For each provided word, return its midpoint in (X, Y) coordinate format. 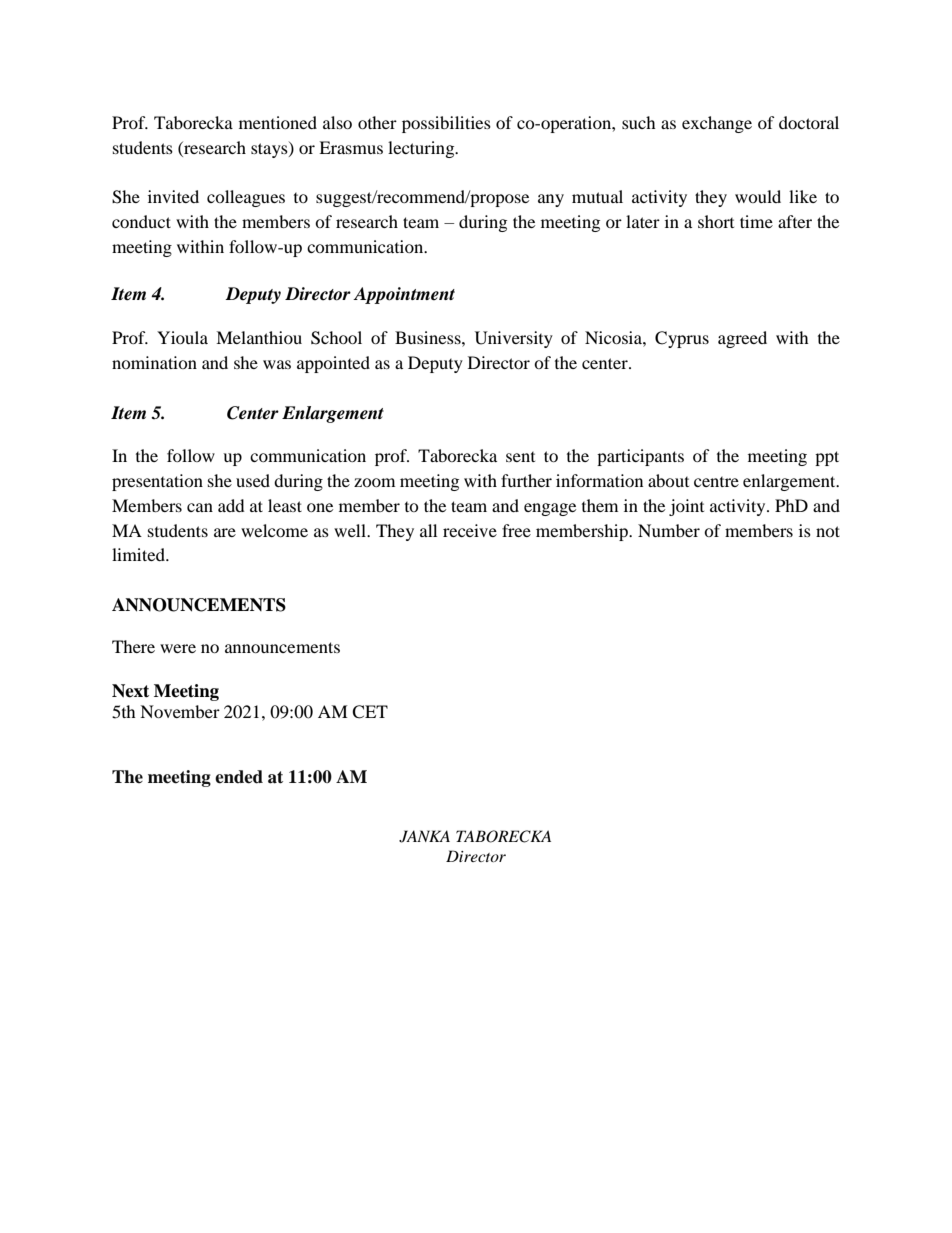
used (253, 480)
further (526, 480)
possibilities (446, 124)
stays (270, 150)
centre (716, 482)
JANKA (424, 836)
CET (370, 712)
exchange (717, 124)
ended (239, 777)
